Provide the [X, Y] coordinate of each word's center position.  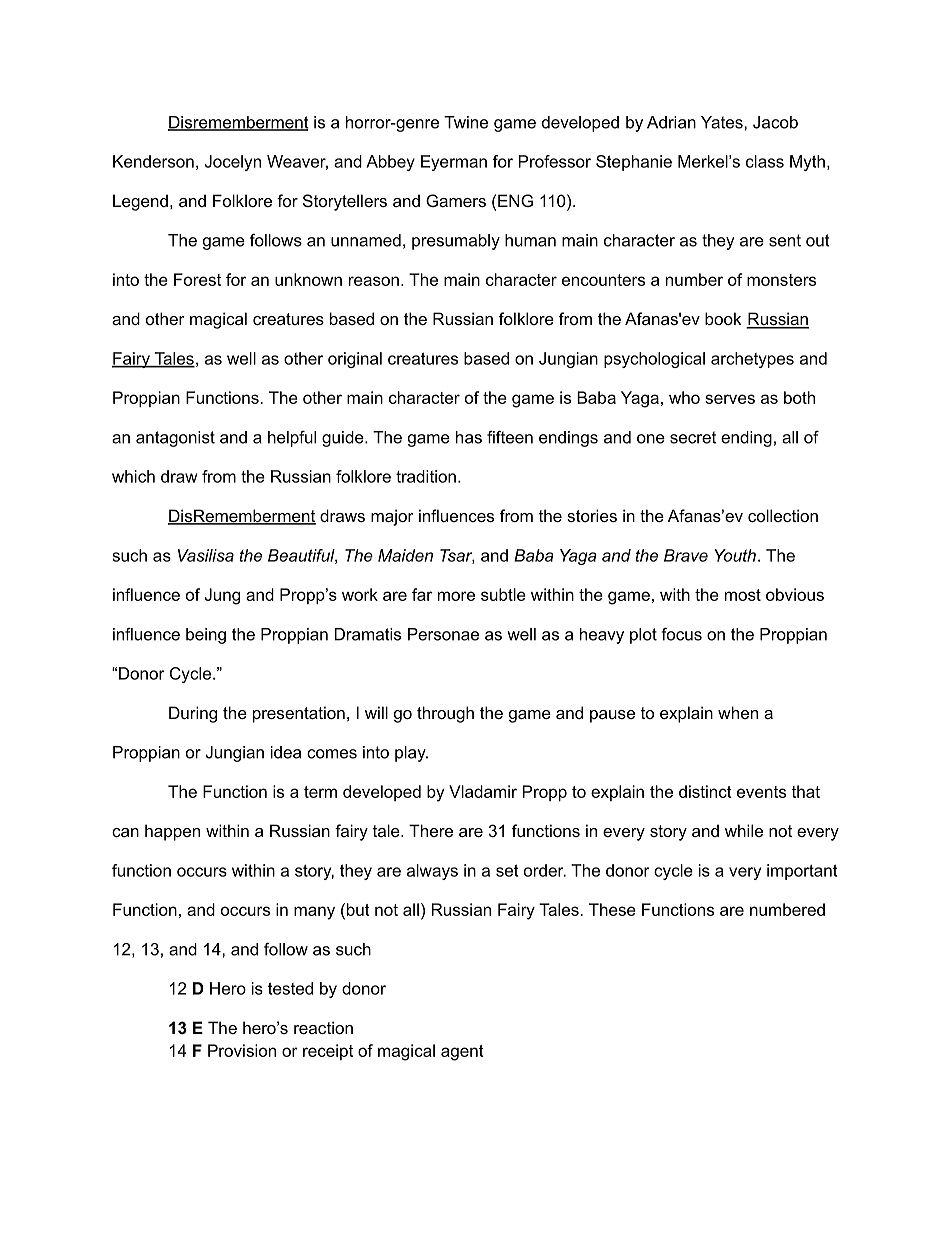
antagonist [175, 439]
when [738, 712]
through [445, 714]
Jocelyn [232, 163]
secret [693, 437]
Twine [466, 122]
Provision [242, 1050]
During [193, 714]
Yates [723, 122]
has [469, 437]
